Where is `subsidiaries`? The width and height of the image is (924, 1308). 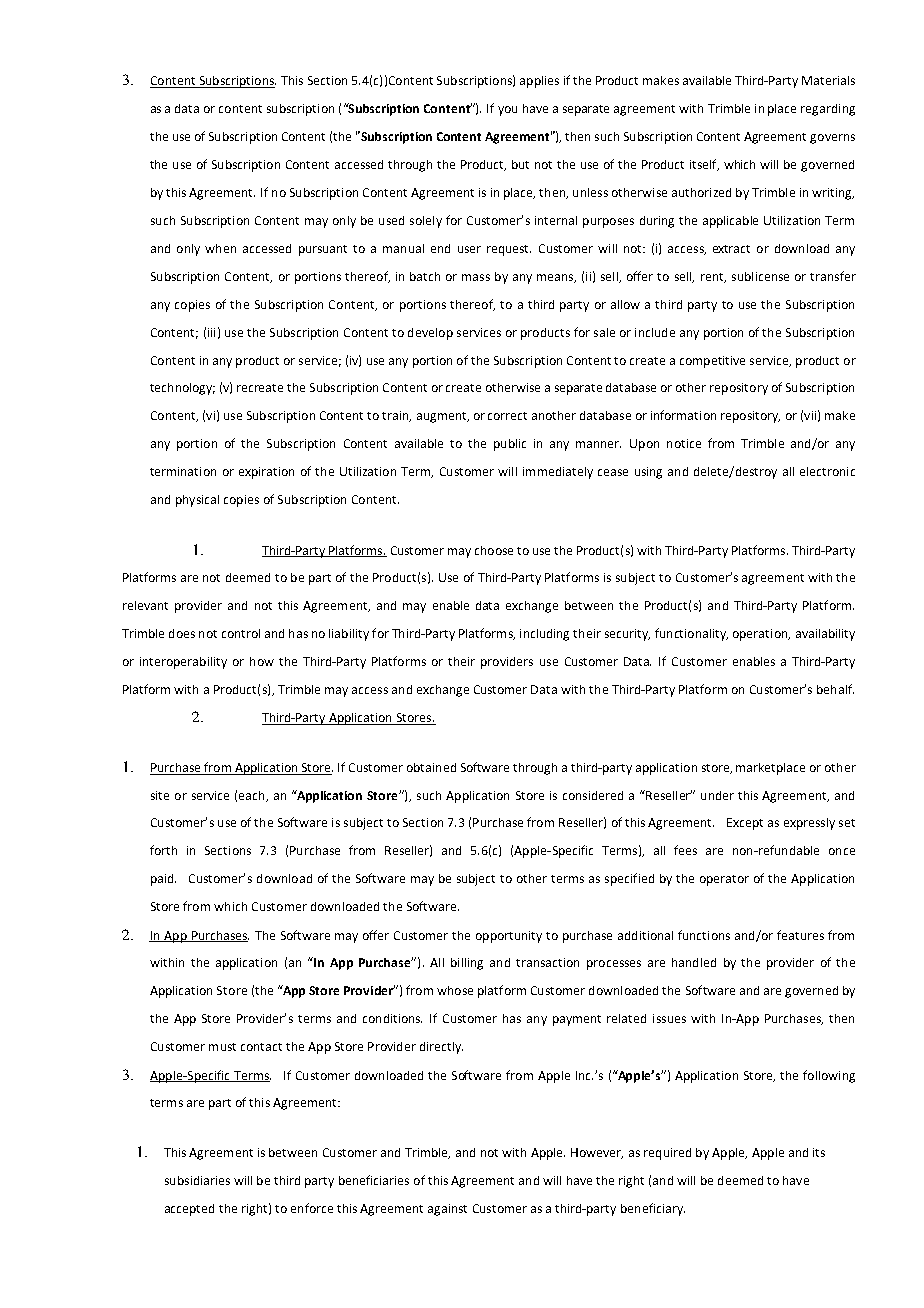
subsidiaries is located at coordinates (197, 1180).
